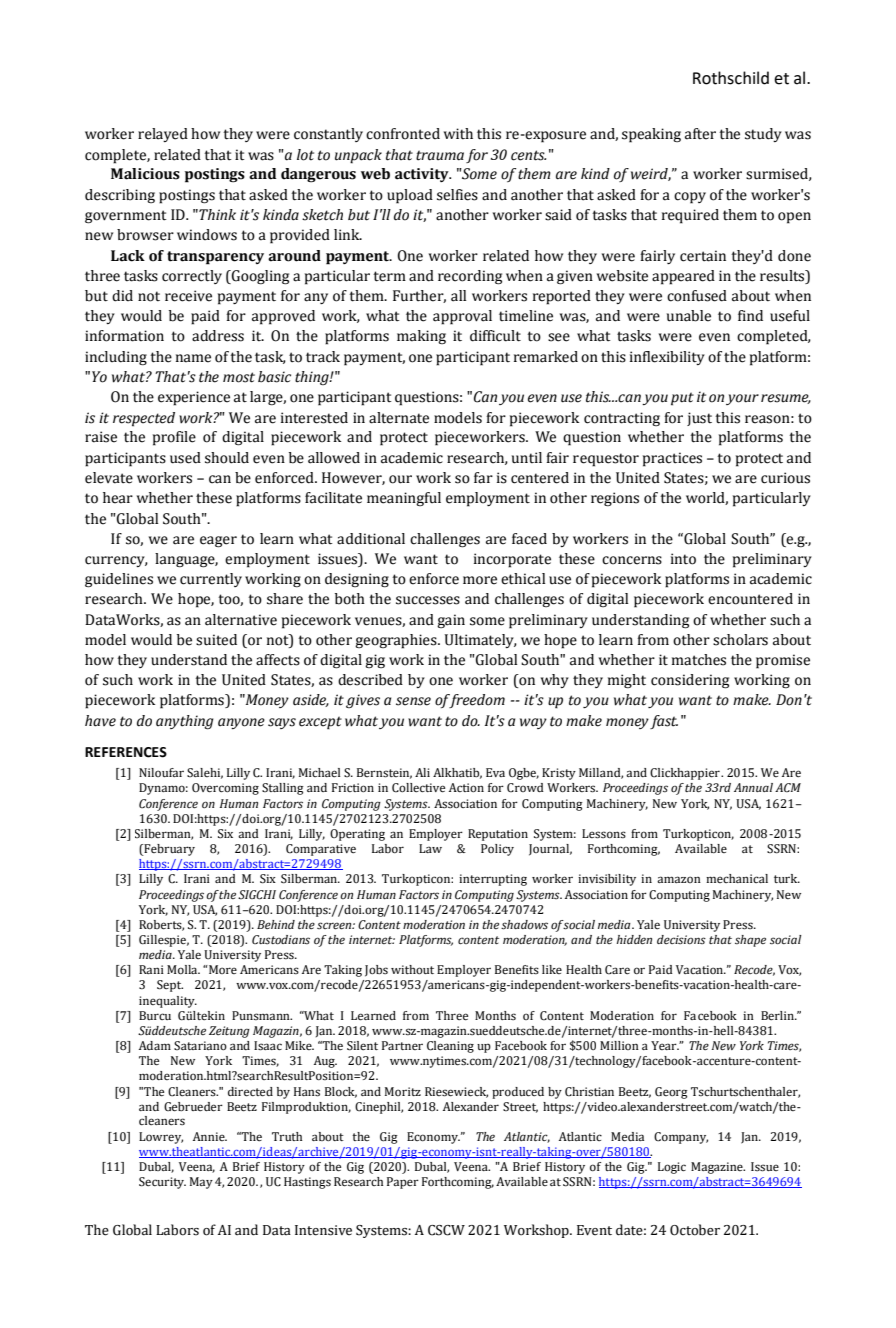  I want to click on after, so click(700, 134).
